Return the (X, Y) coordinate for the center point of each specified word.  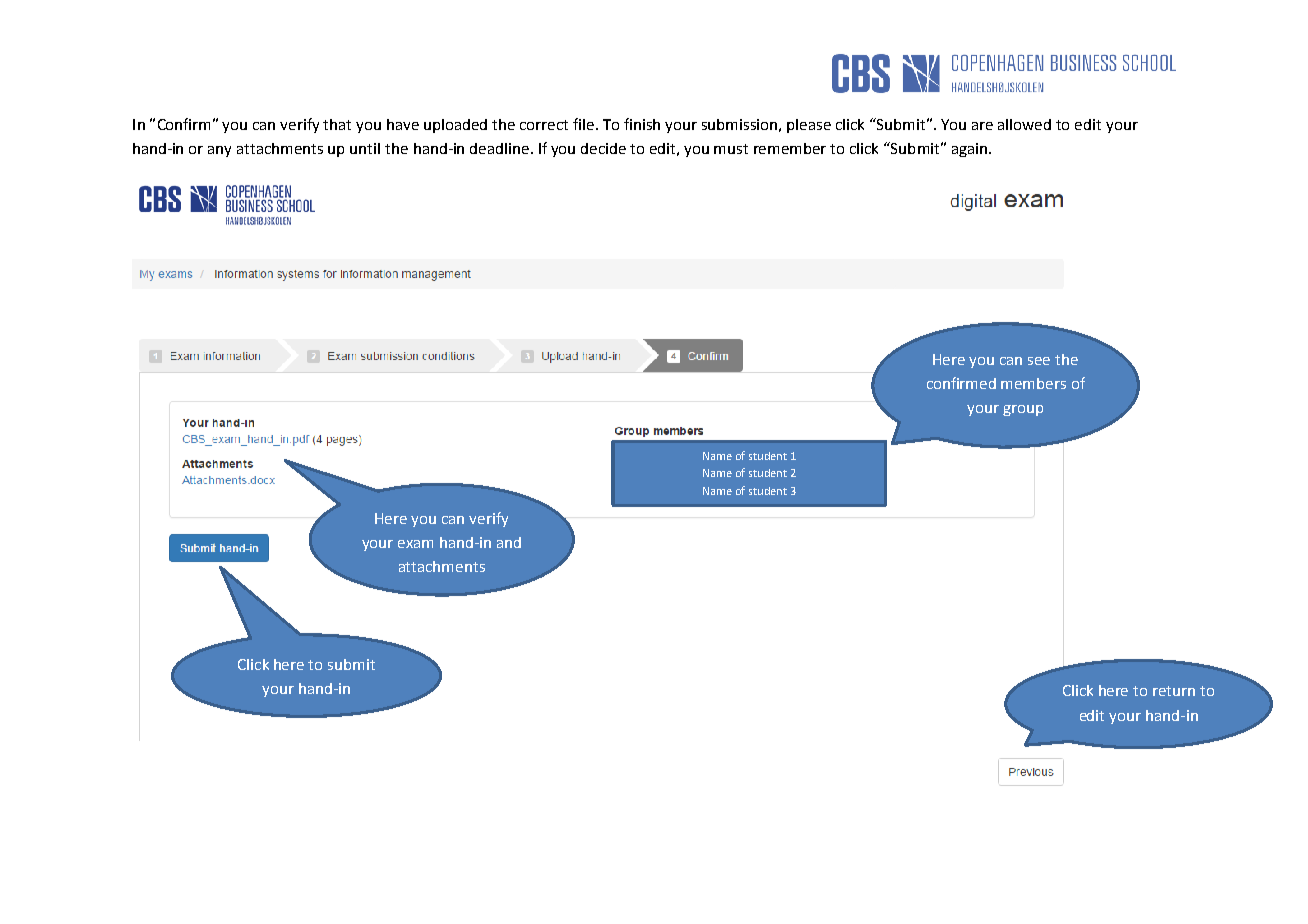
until (365, 148)
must (731, 149)
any (219, 151)
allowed (1024, 124)
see (1039, 361)
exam (415, 544)
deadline (501, 148)
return (1174, 691)
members (1033, 383)
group (1023, 410)
